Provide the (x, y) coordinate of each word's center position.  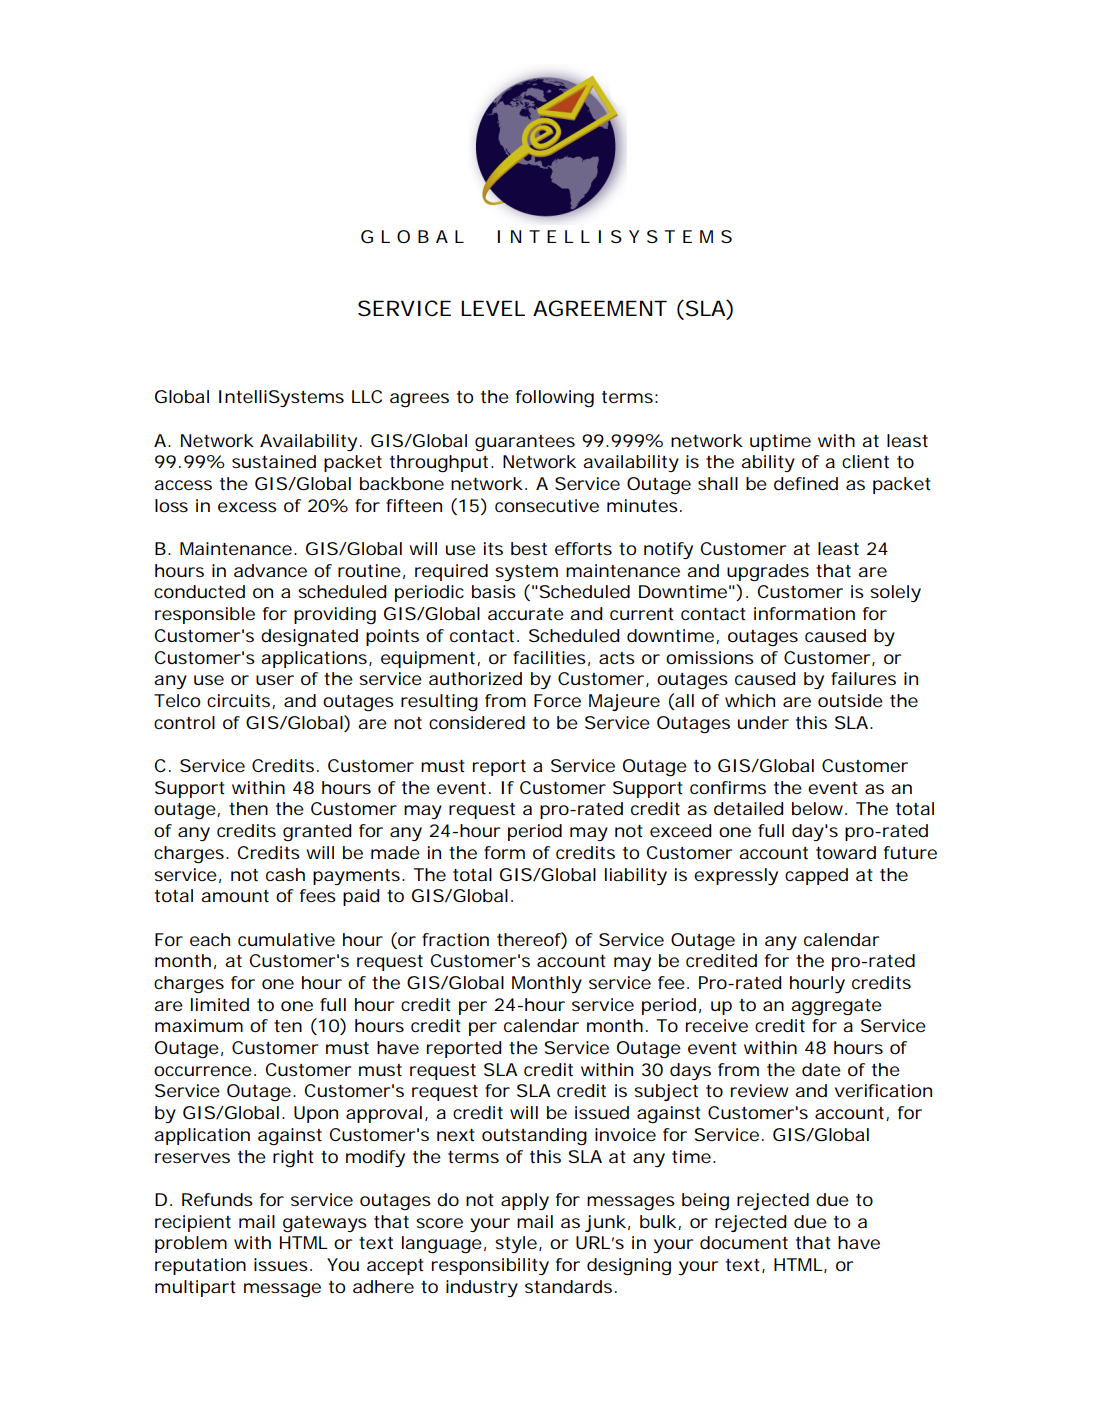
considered (477, 722)
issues (281, 1264)
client (865, 461)
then (248, 808)
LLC (367, 396)
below (819, 808)
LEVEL (493, 308)
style (516, 1244)
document (744, 1242)
